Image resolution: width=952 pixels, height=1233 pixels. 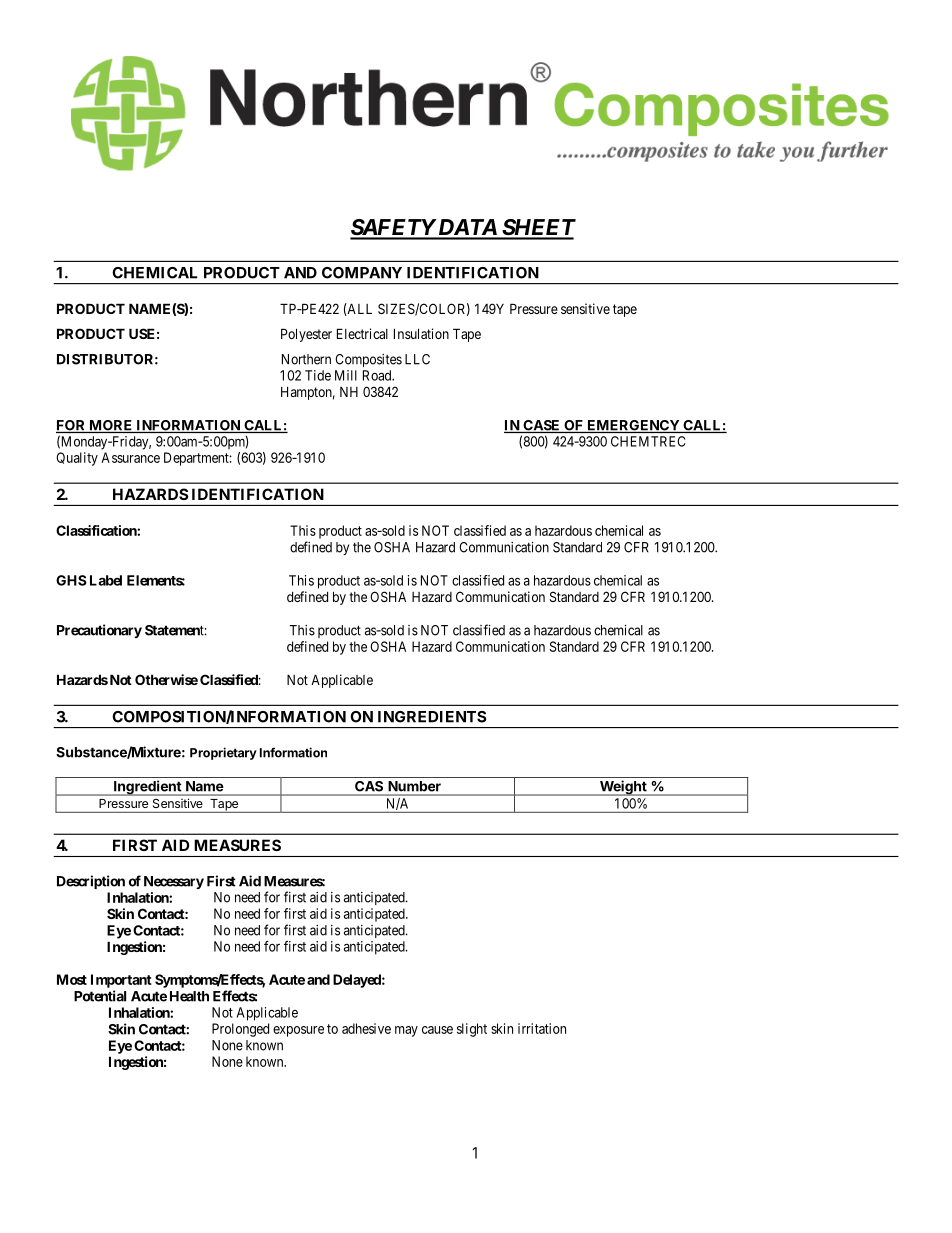 I want to click on Label, so click(x=106, y=580).
